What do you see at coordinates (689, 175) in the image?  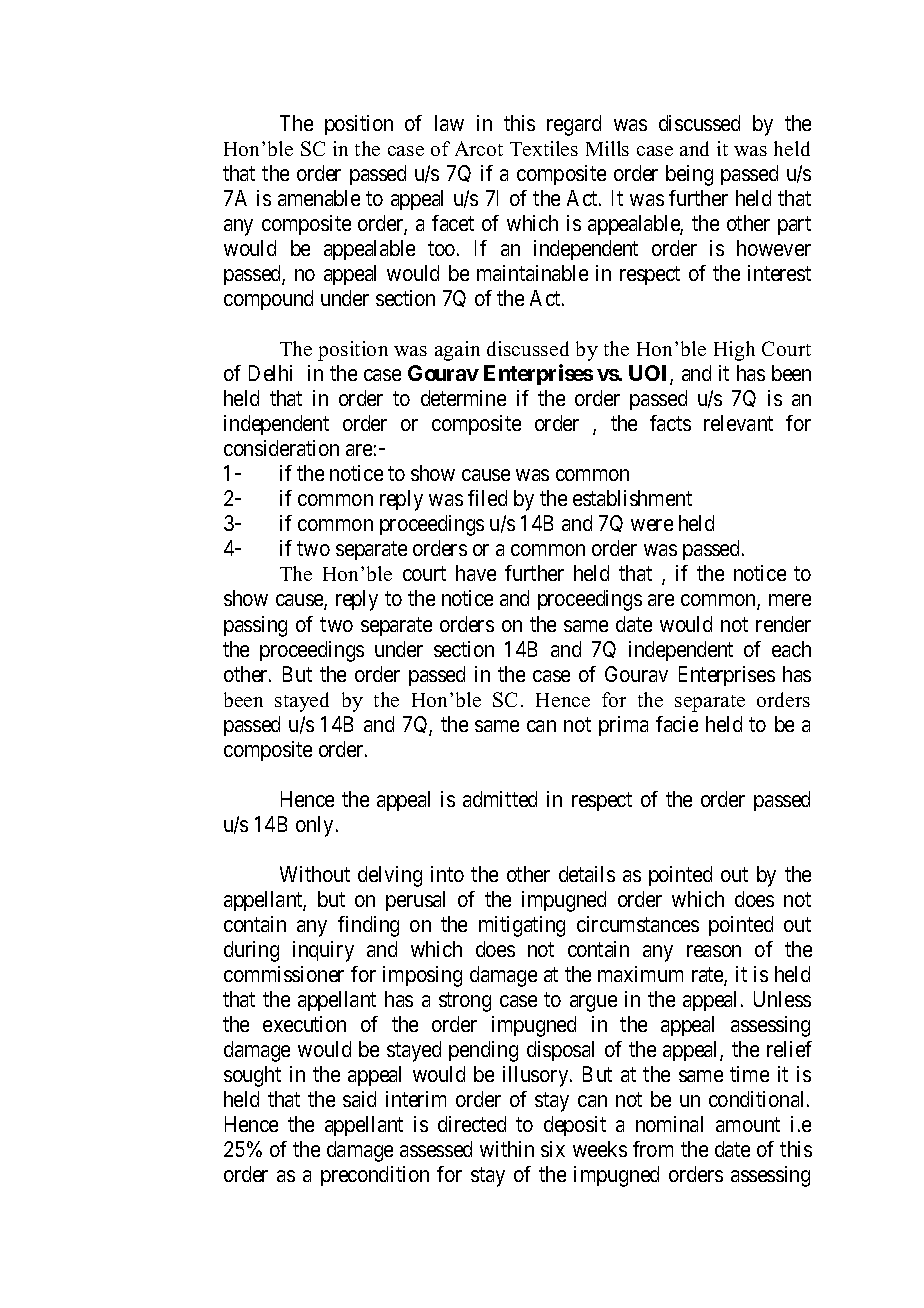 I see `being` at bounding box center [689, 175].
